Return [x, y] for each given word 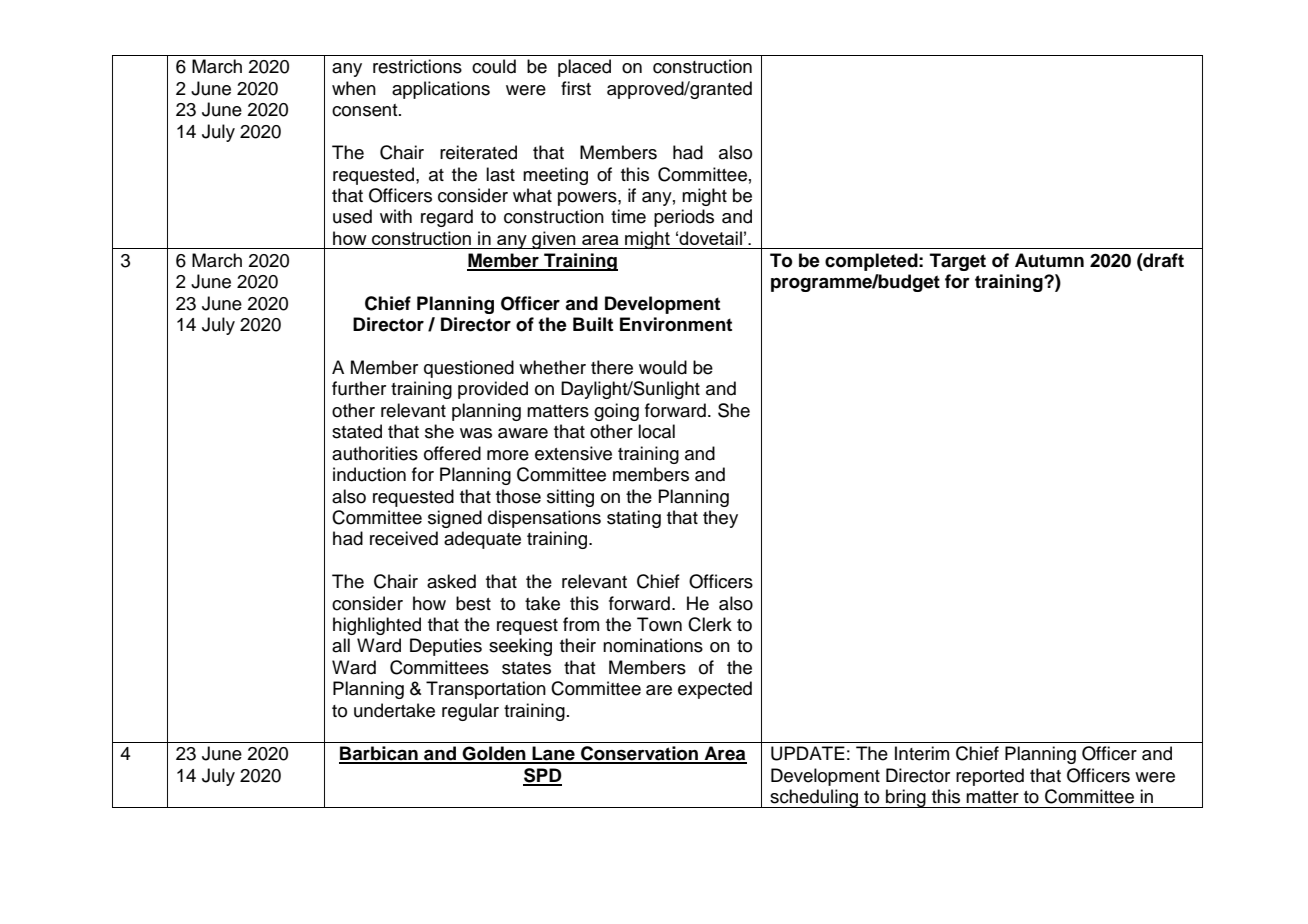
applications [441, 90]
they [720, 519]
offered [452, 453]
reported [990, 777]
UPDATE [808, 753]
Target [958, 262]
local [656, 431]
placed [584, 68]
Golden [494, 754]
